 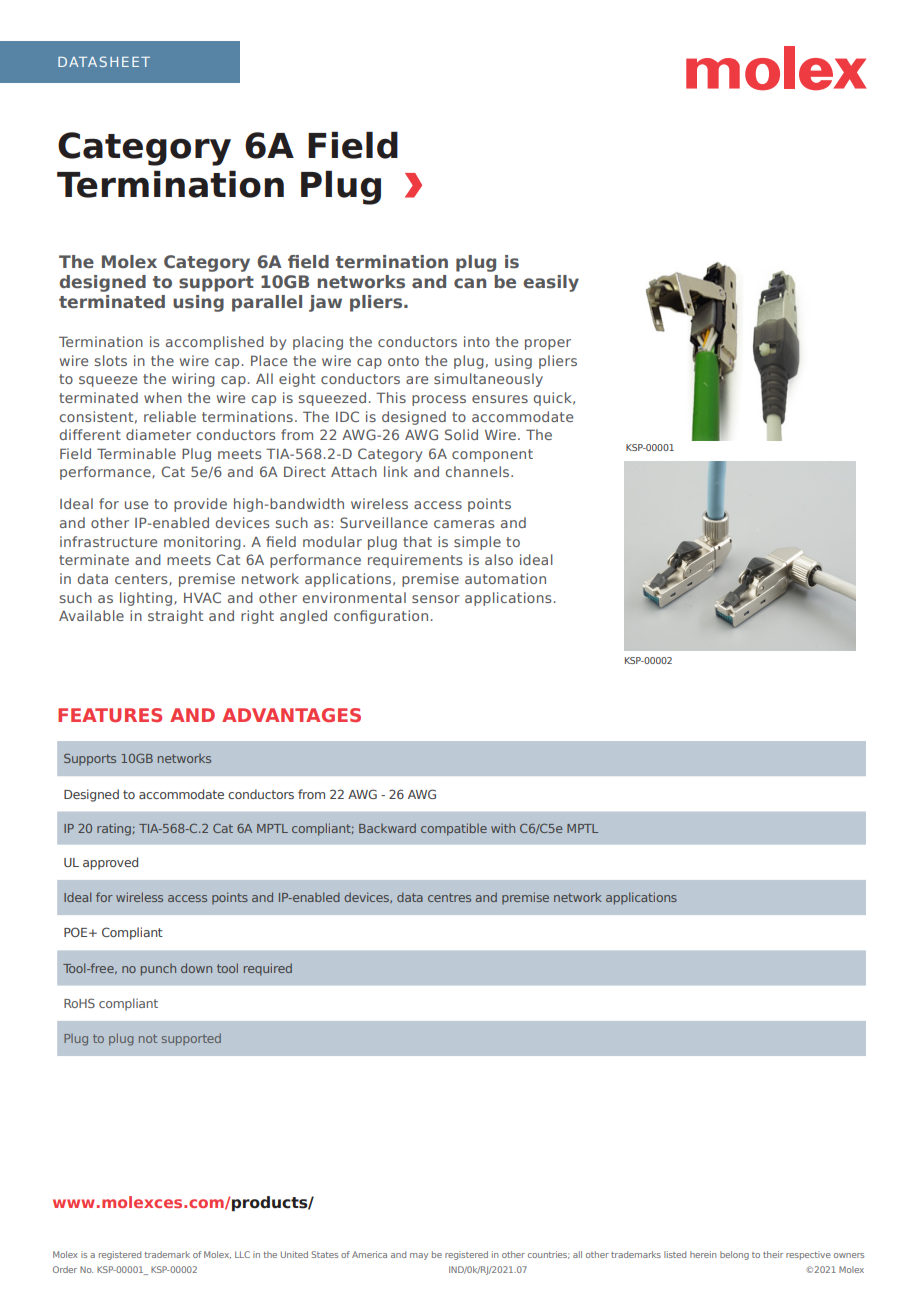 I want to click on their, so click(x=773, y=1254).
